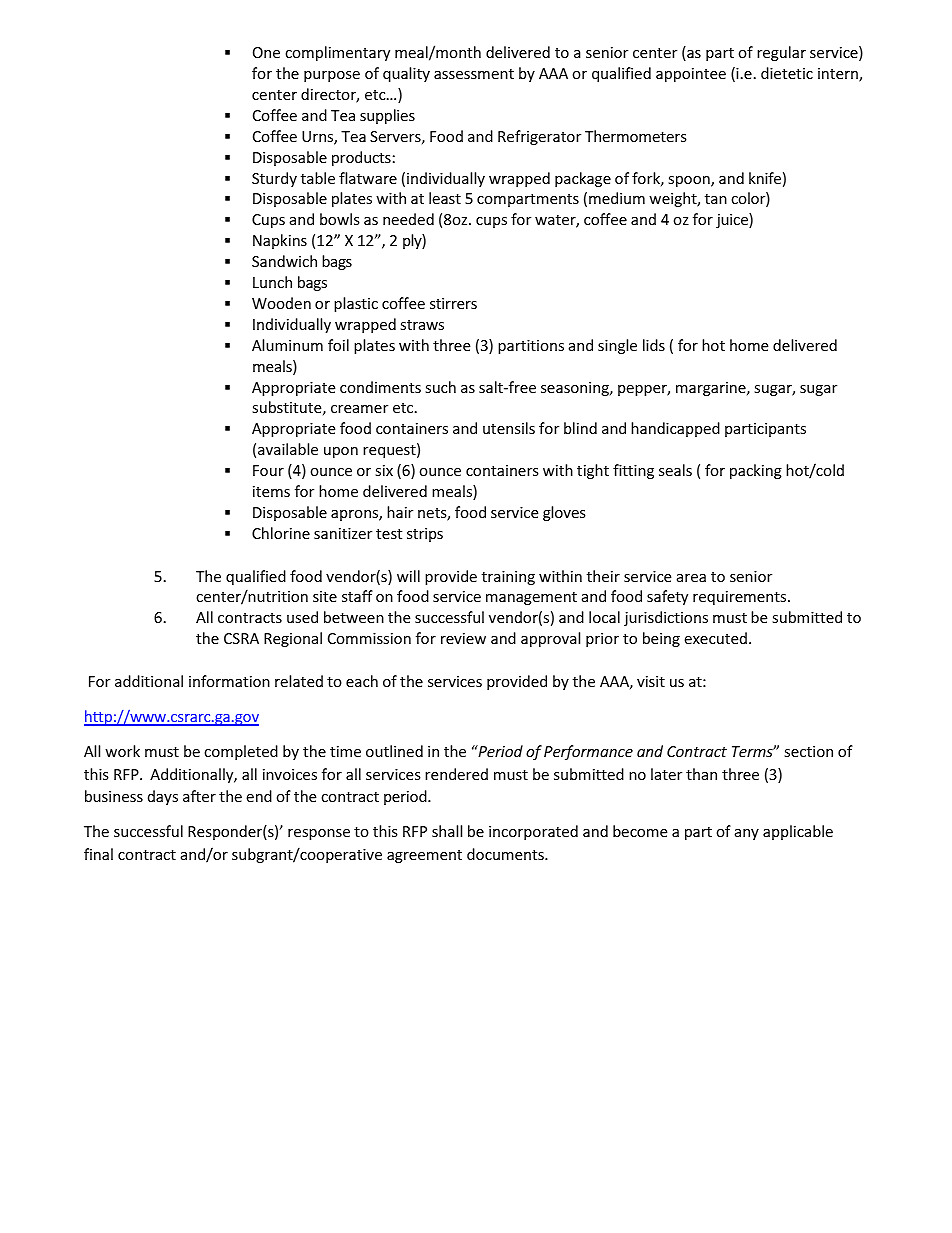 The width and height of the screenshot is (952, 1233). What do you see at coordinates (474, 74) in the screenshot?
I see `assessment` at bounding box center [474, 74].
